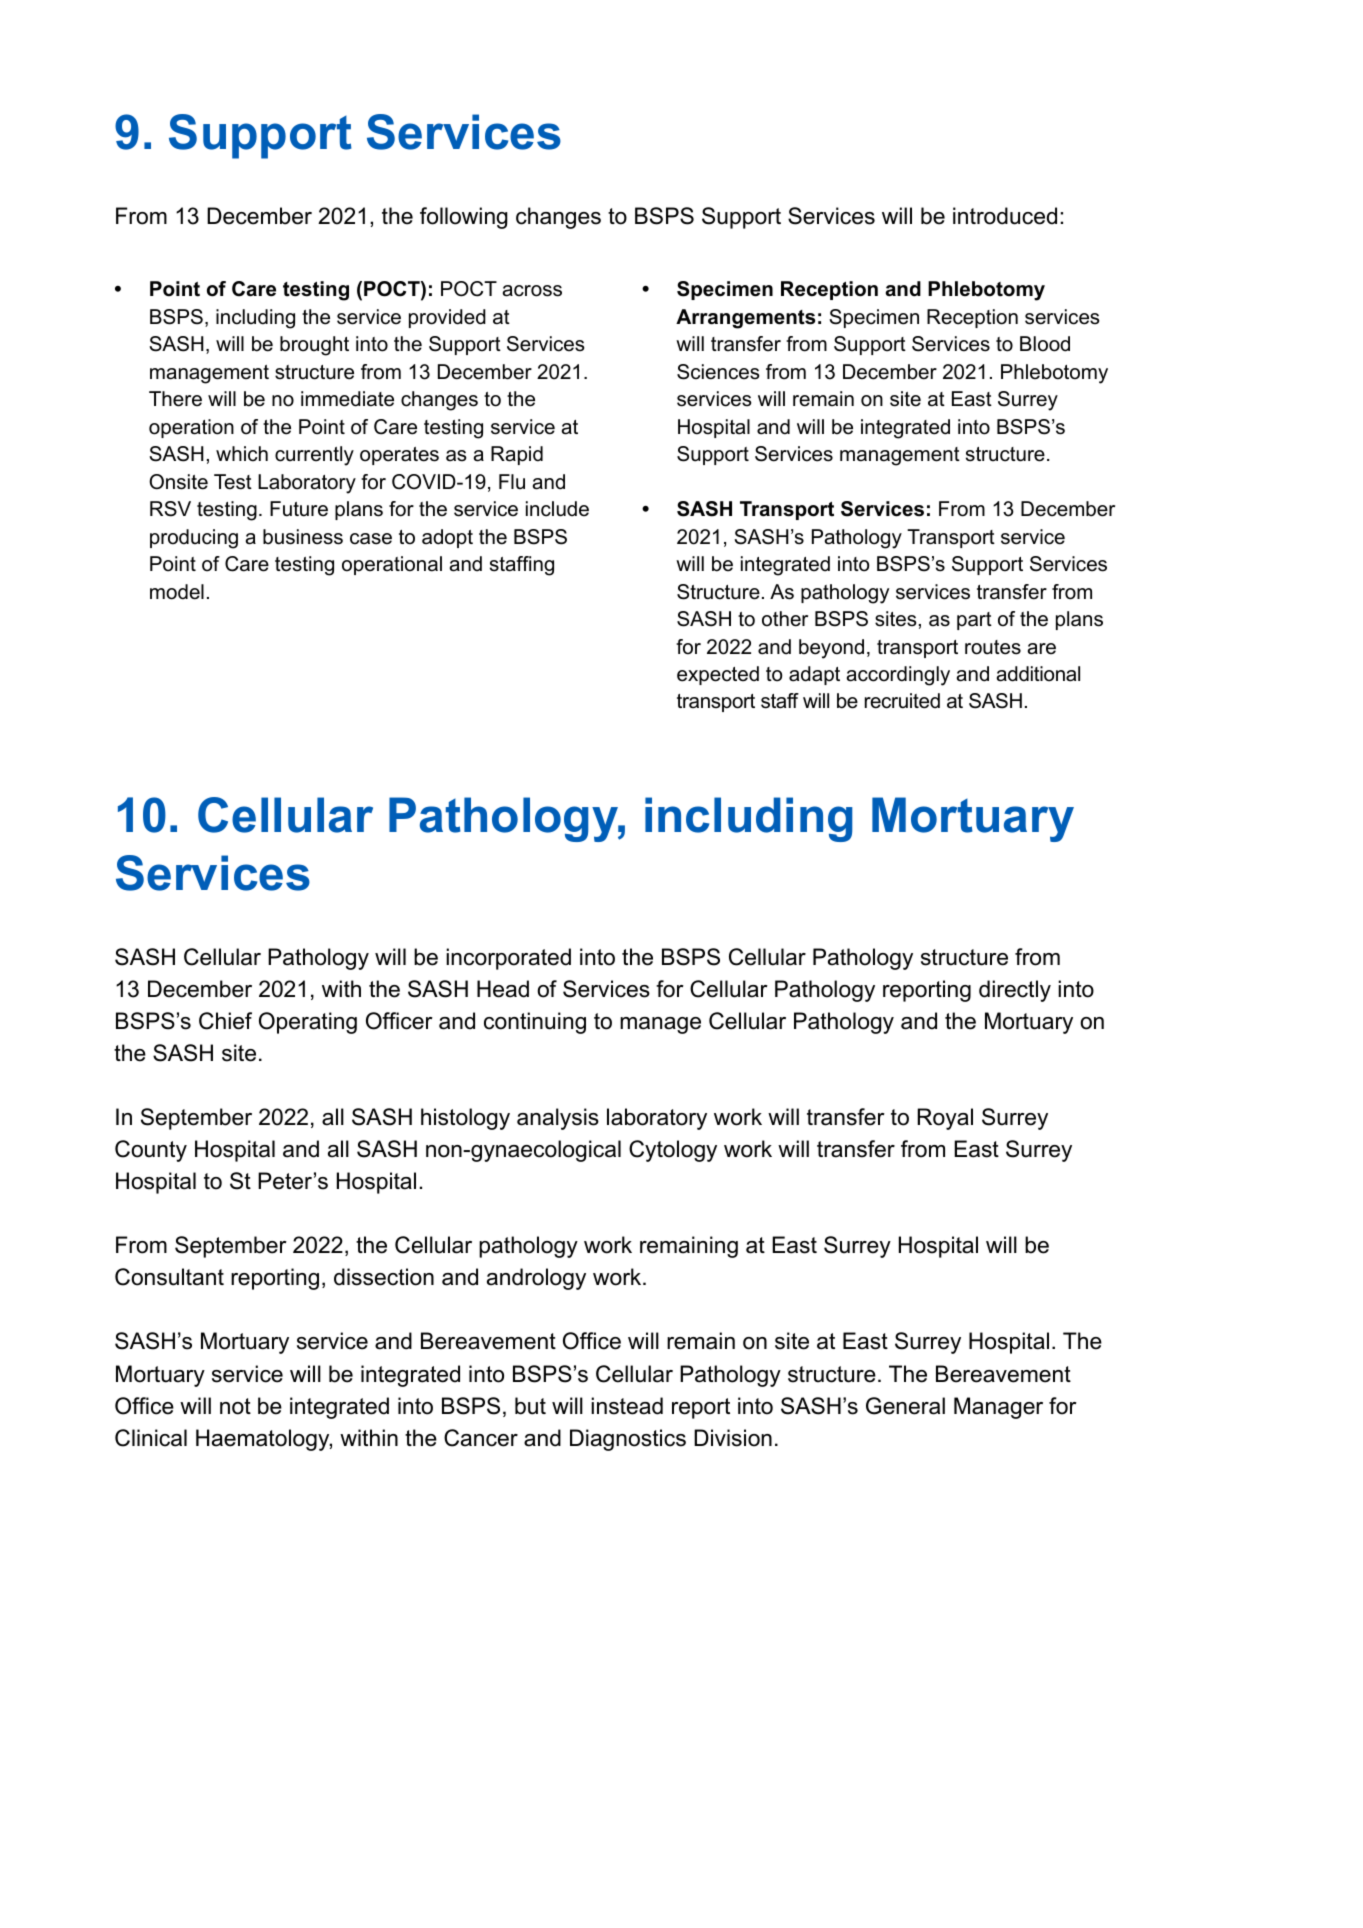  Describe the element at coordinates (1015, 991) in the screenshot. I see `directly` at that location.
